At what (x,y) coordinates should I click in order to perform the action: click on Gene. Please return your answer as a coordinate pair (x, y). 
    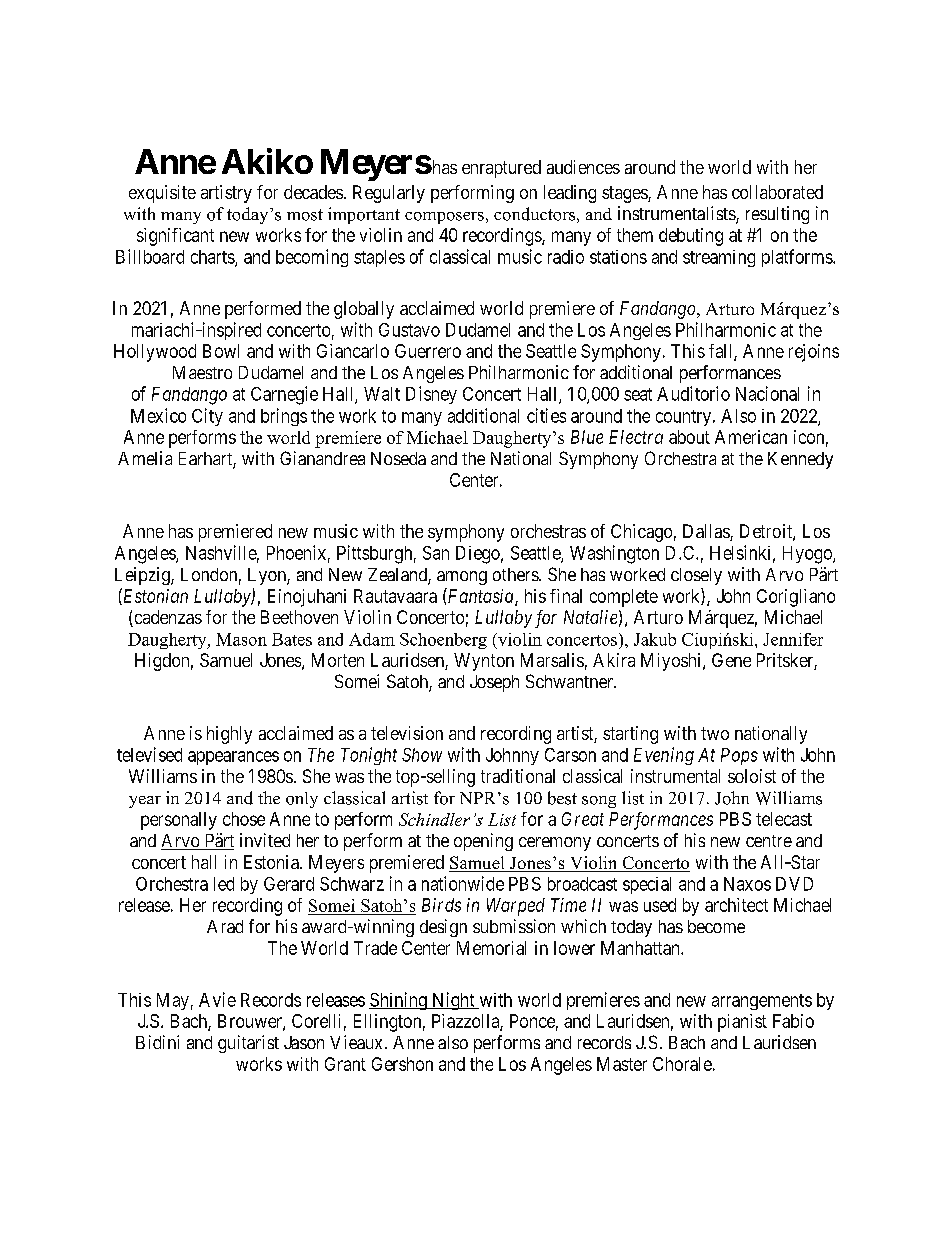
    Looking at the image, I should click on (731, 660).
